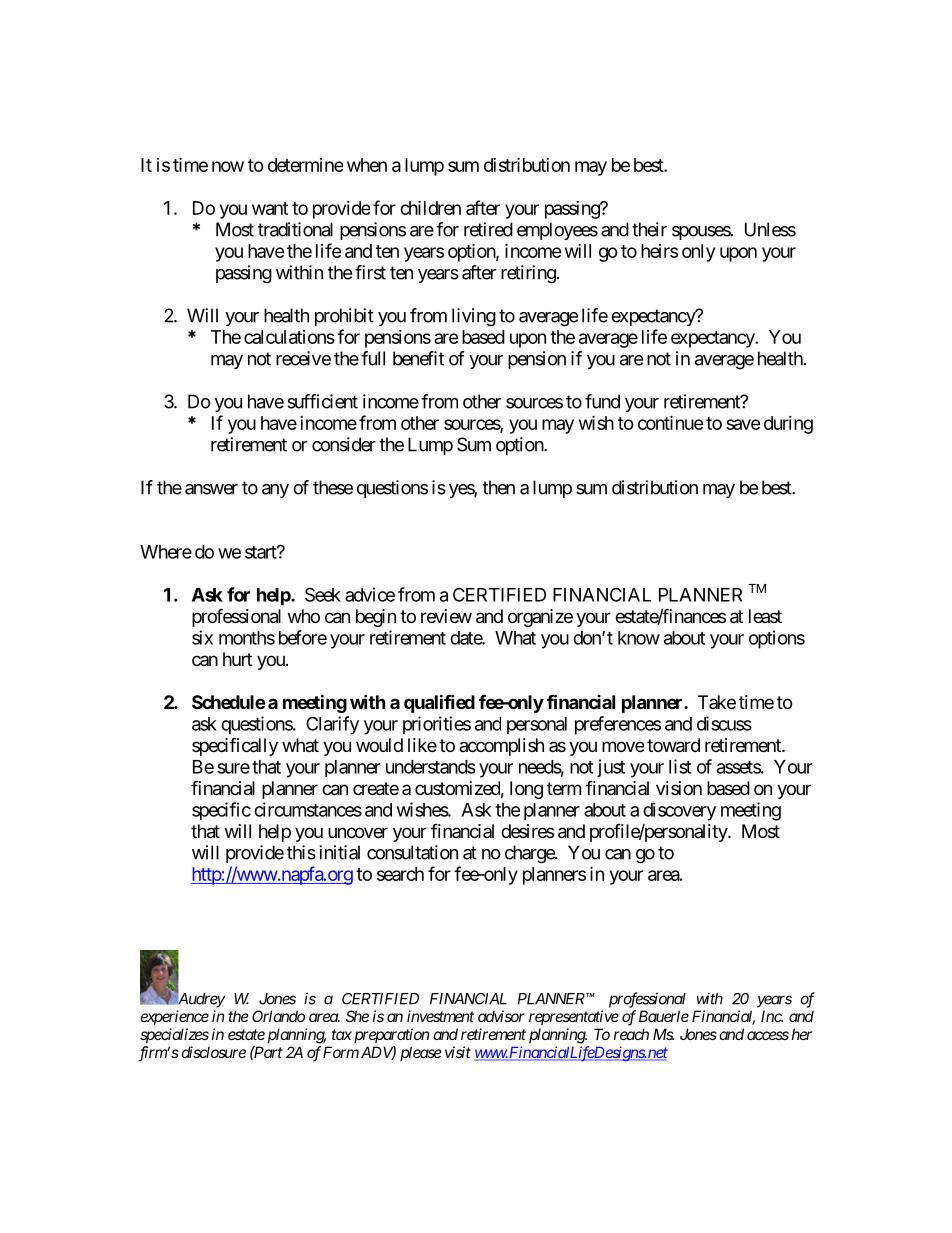 The height and width of the screenshot is (1233, 952). I want to click on review, so click(446, 616).
